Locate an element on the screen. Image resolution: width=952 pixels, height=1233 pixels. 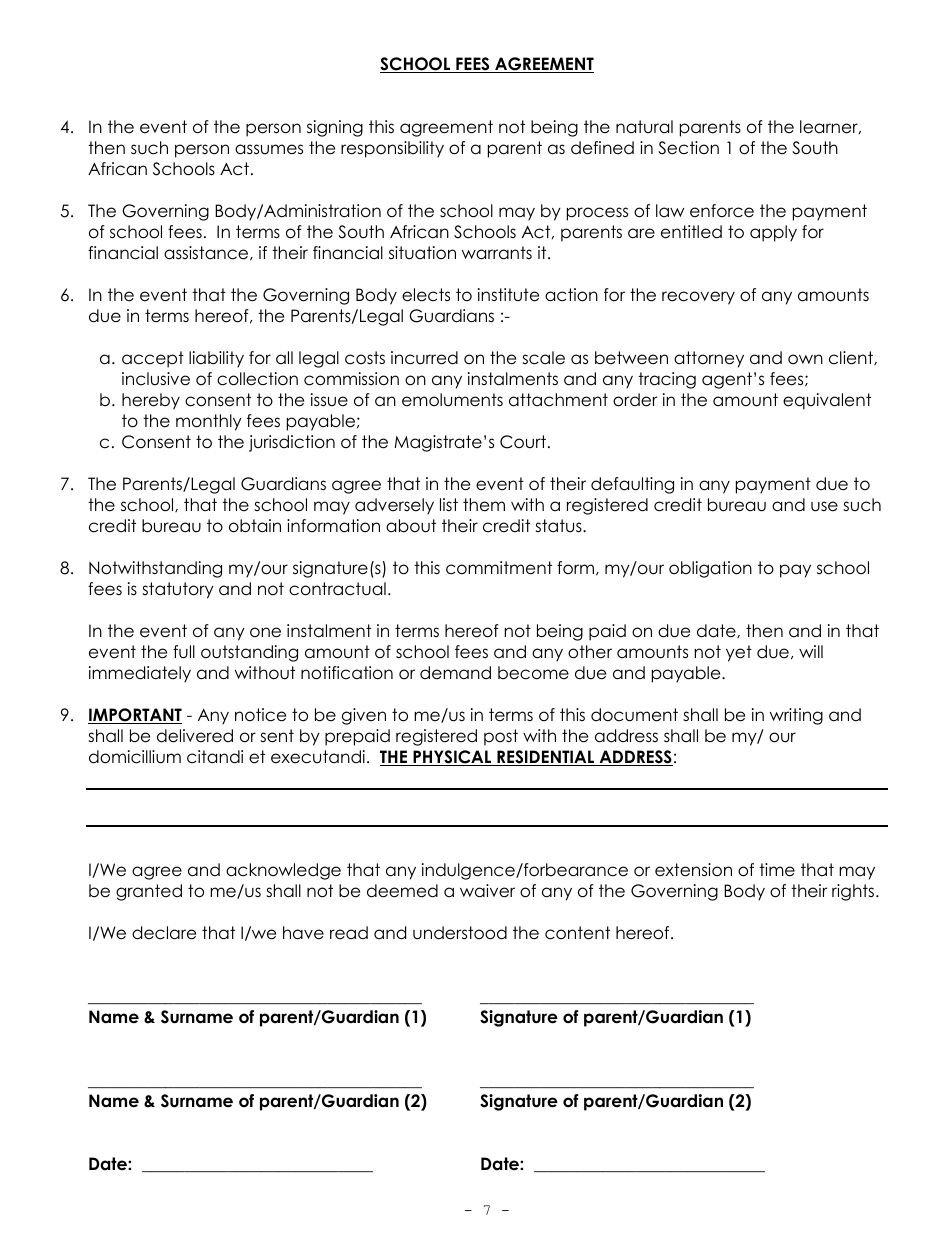
use is located at coordinates (824, 506).
